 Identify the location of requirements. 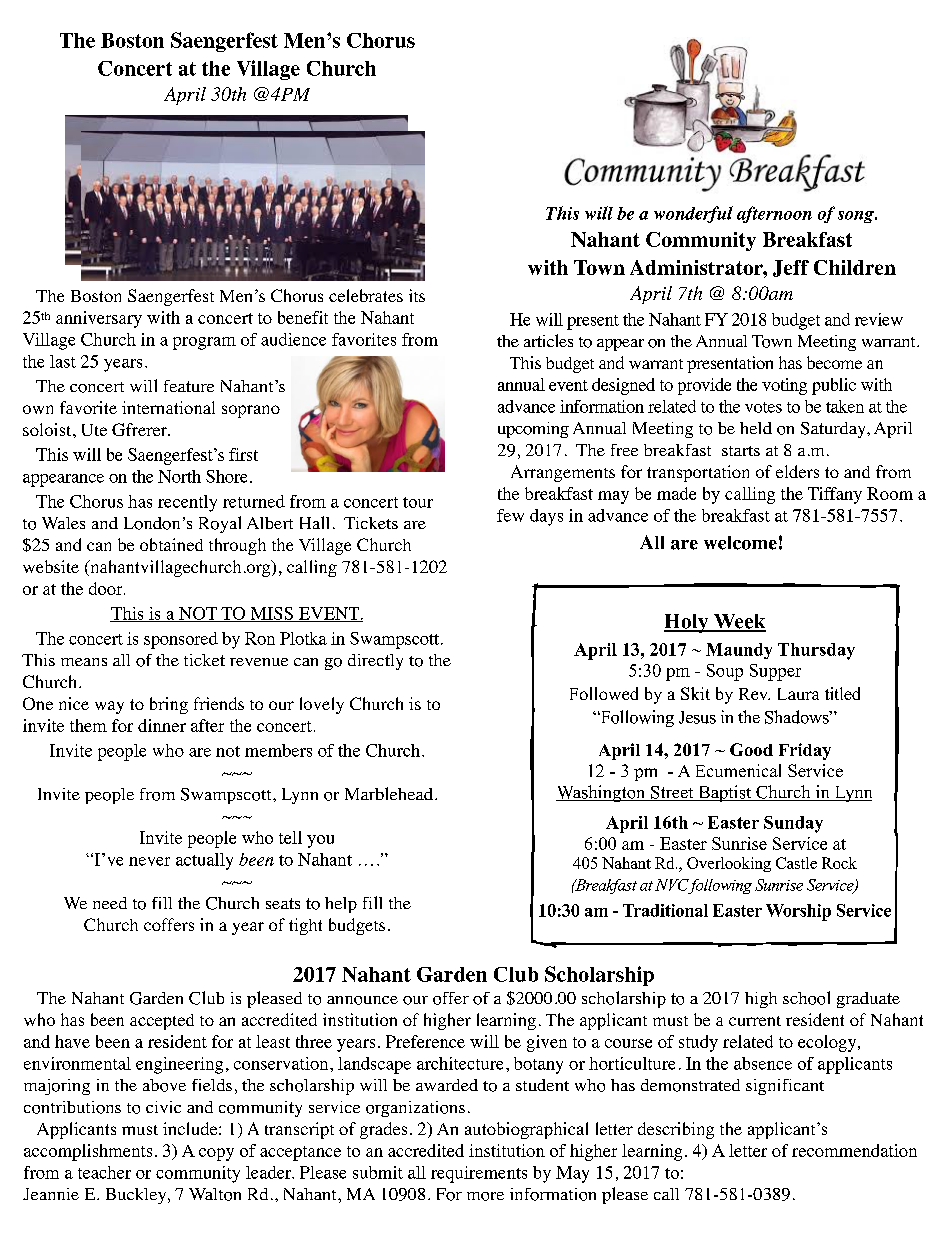
(479, 1174).
